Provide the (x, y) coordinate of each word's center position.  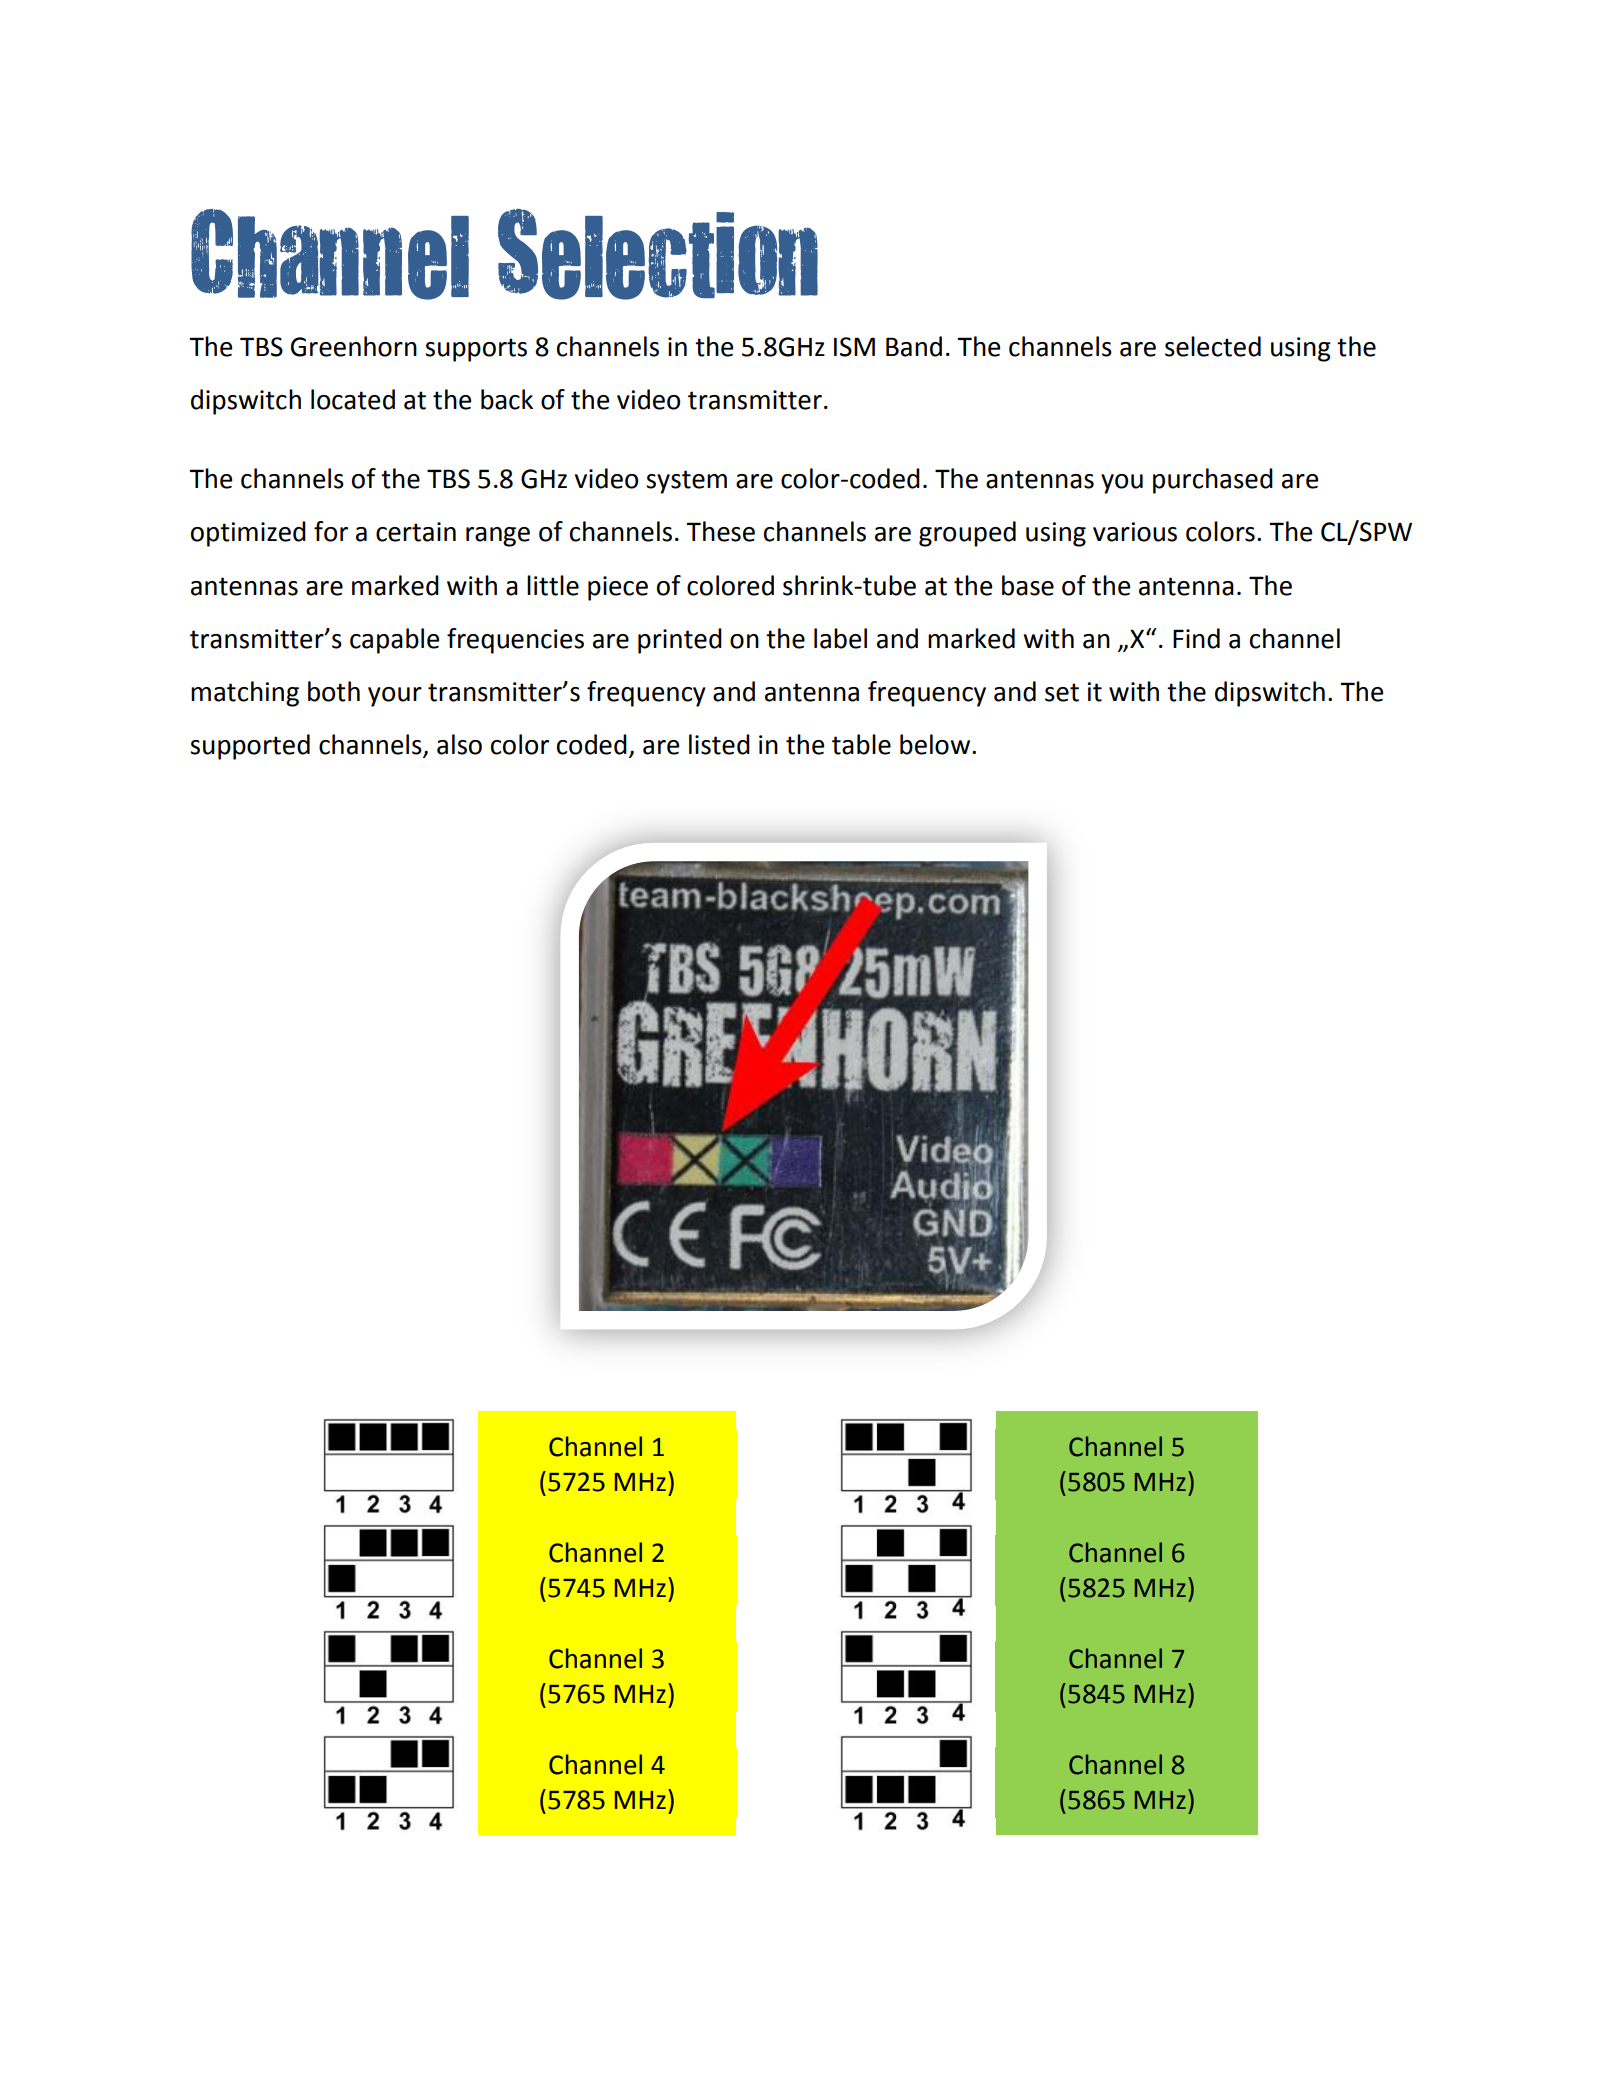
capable (394, 641)
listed (719, 744)
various (1135, 532)
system (686, 482)
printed (680, 641)
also (459, 744)
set (1062, 692)
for (331, 531)
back (507, 399)
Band (914, 346)
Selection (658, 254)
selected (1213, 346)
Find (1196, 638)
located (353, 399)
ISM (854, 347)
